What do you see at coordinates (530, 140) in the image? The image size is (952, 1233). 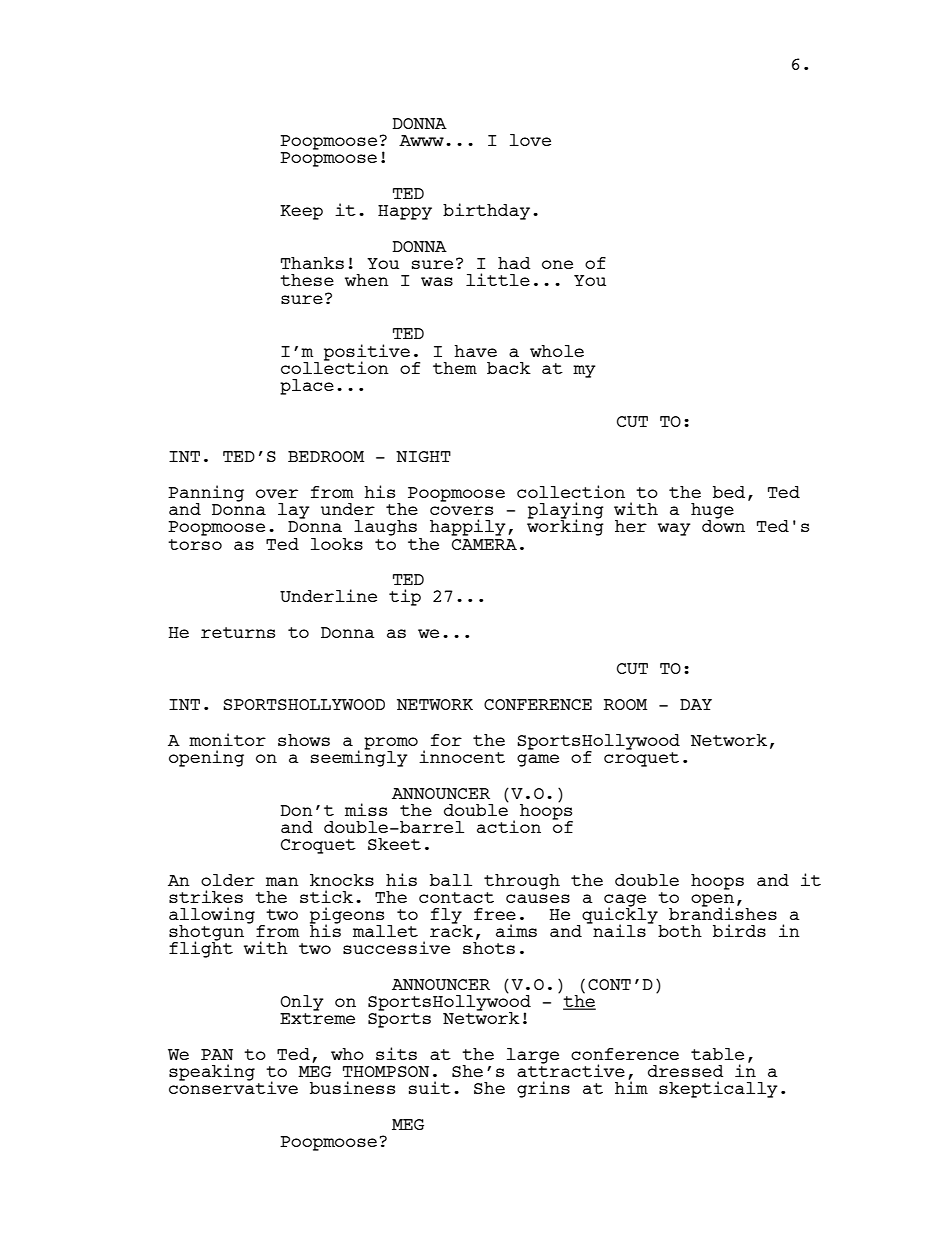 I see `love` at bounding box center [530, 140].
